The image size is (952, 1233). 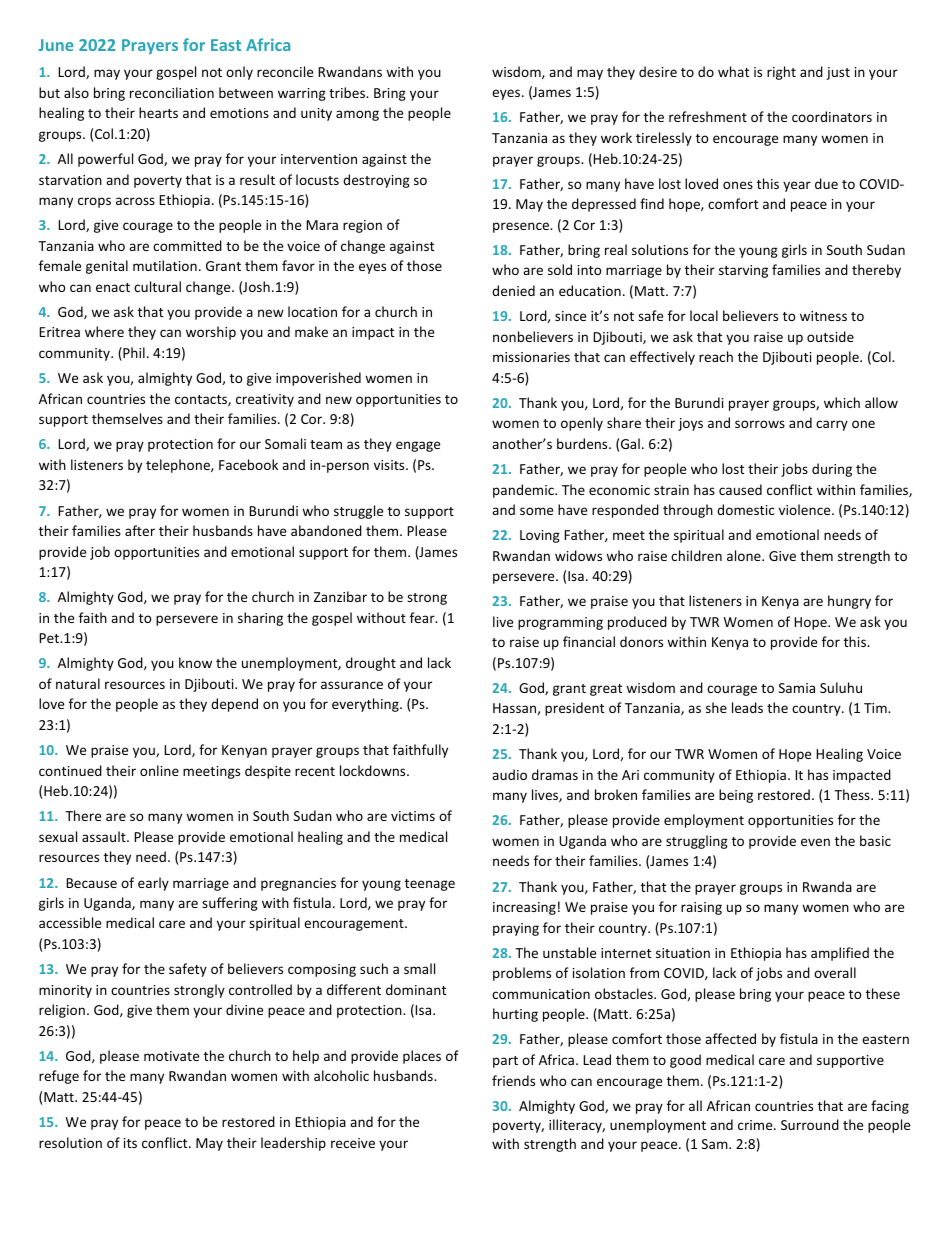 What do you see at coordinates (140, 530) in the page?
I see `after` at bounding box center [140, 530].
